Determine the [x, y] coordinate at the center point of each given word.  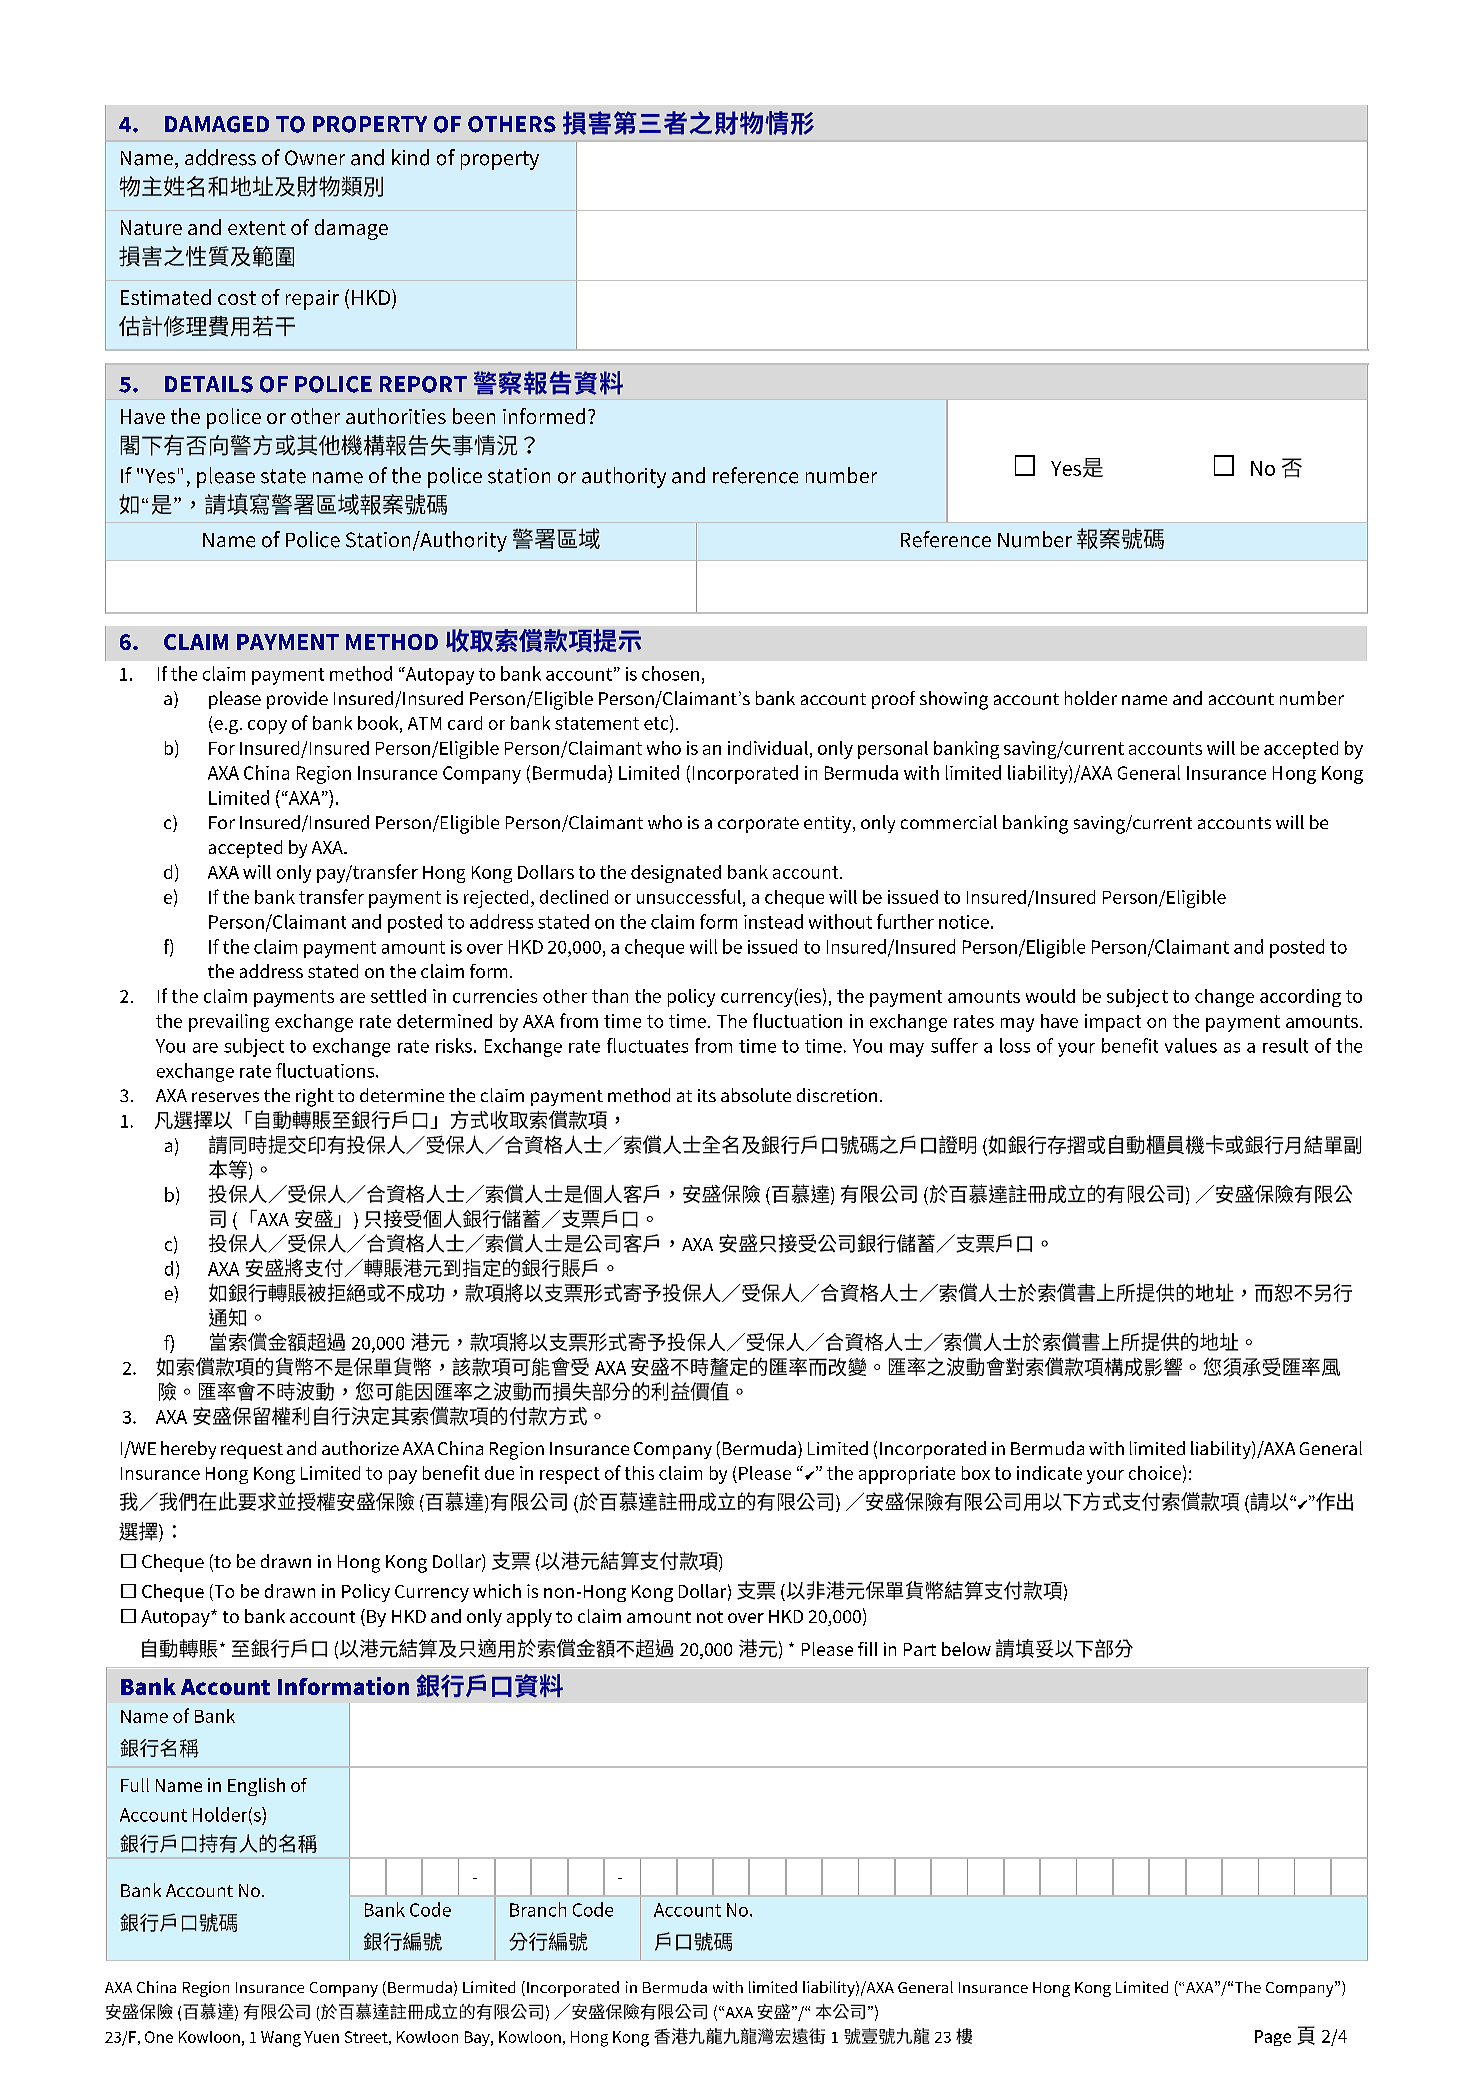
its [707, 1095]
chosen [670, 673]
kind [410, 157]
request [252, 1451]
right [315, 1097]
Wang [281, 2039]
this [639, 1473]
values [1191, 1045]
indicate [1049, 1473]
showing [954, 700]
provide [297, 700]
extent [257, 228]
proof [893, 700]
